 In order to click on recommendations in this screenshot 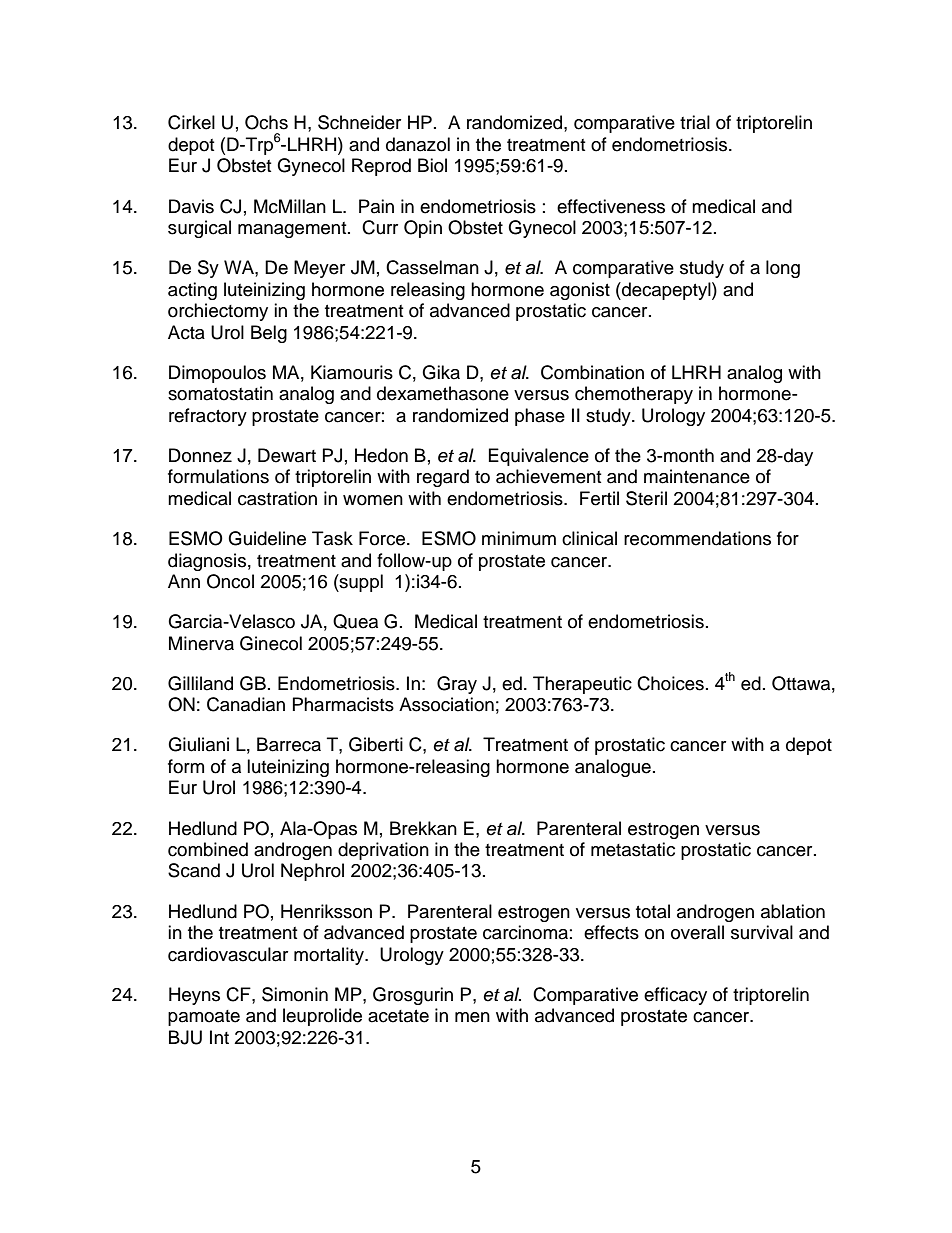, I will do `click(697, 538)`.
